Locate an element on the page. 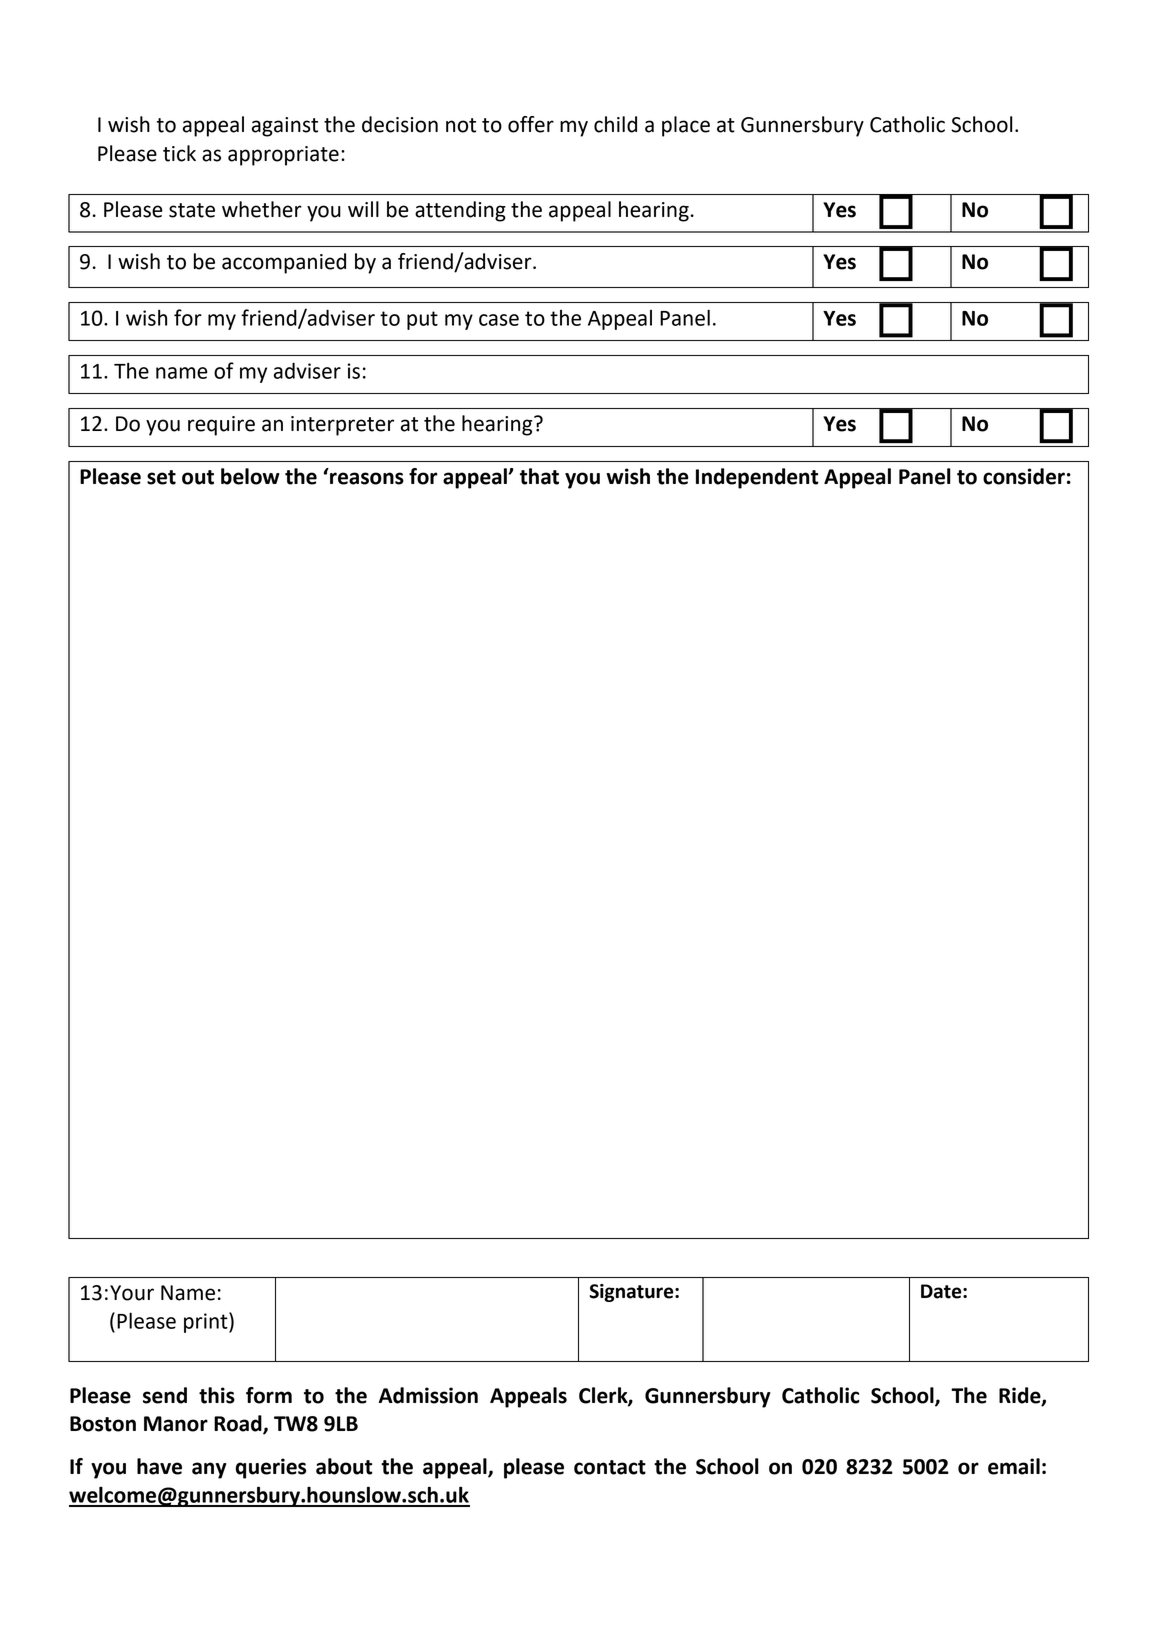 The height and width of the document is (1636, 1157). that is located at coordinates (539, 476).
